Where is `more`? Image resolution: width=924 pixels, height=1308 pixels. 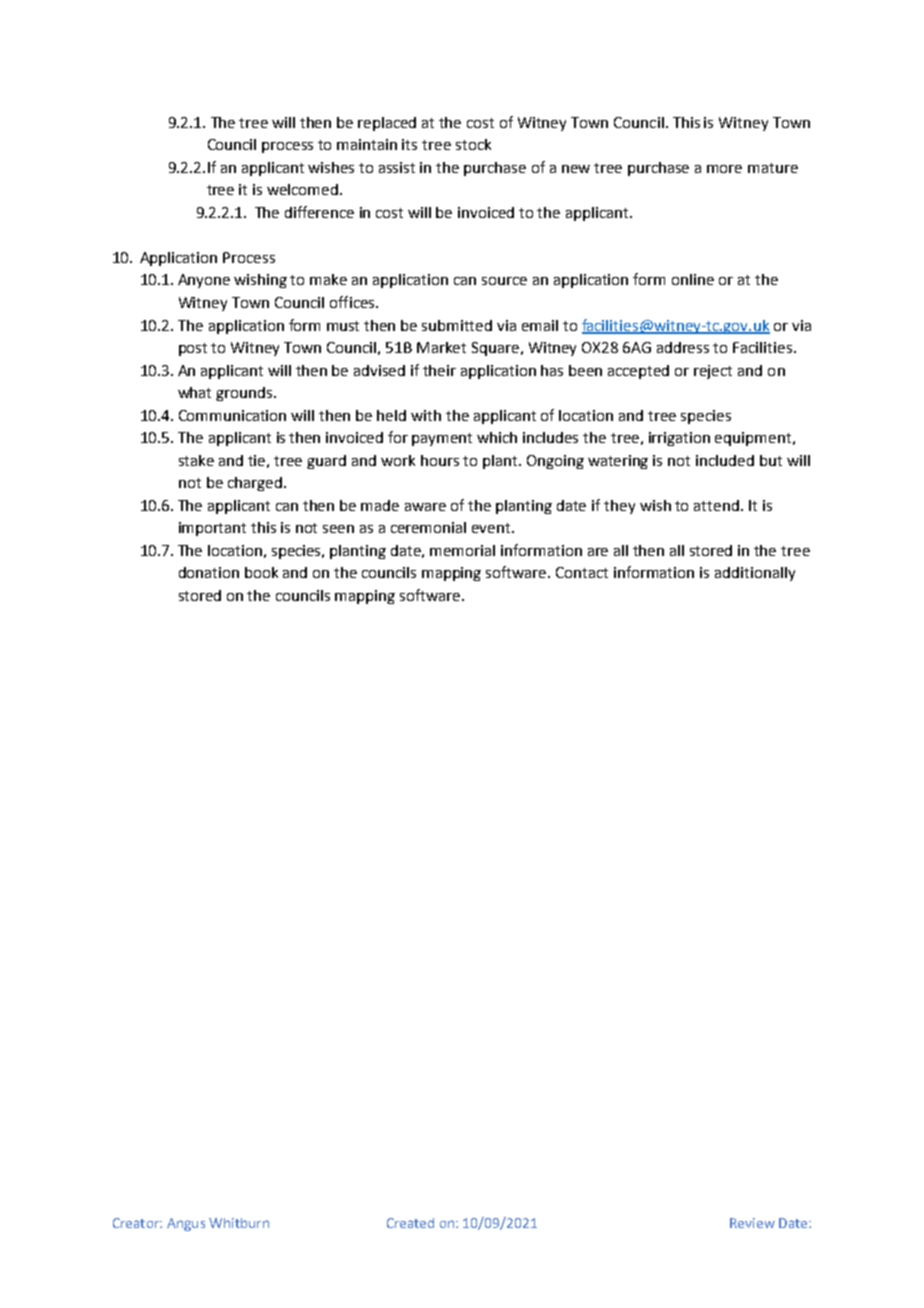
more is located at coordinates (724, 169).
